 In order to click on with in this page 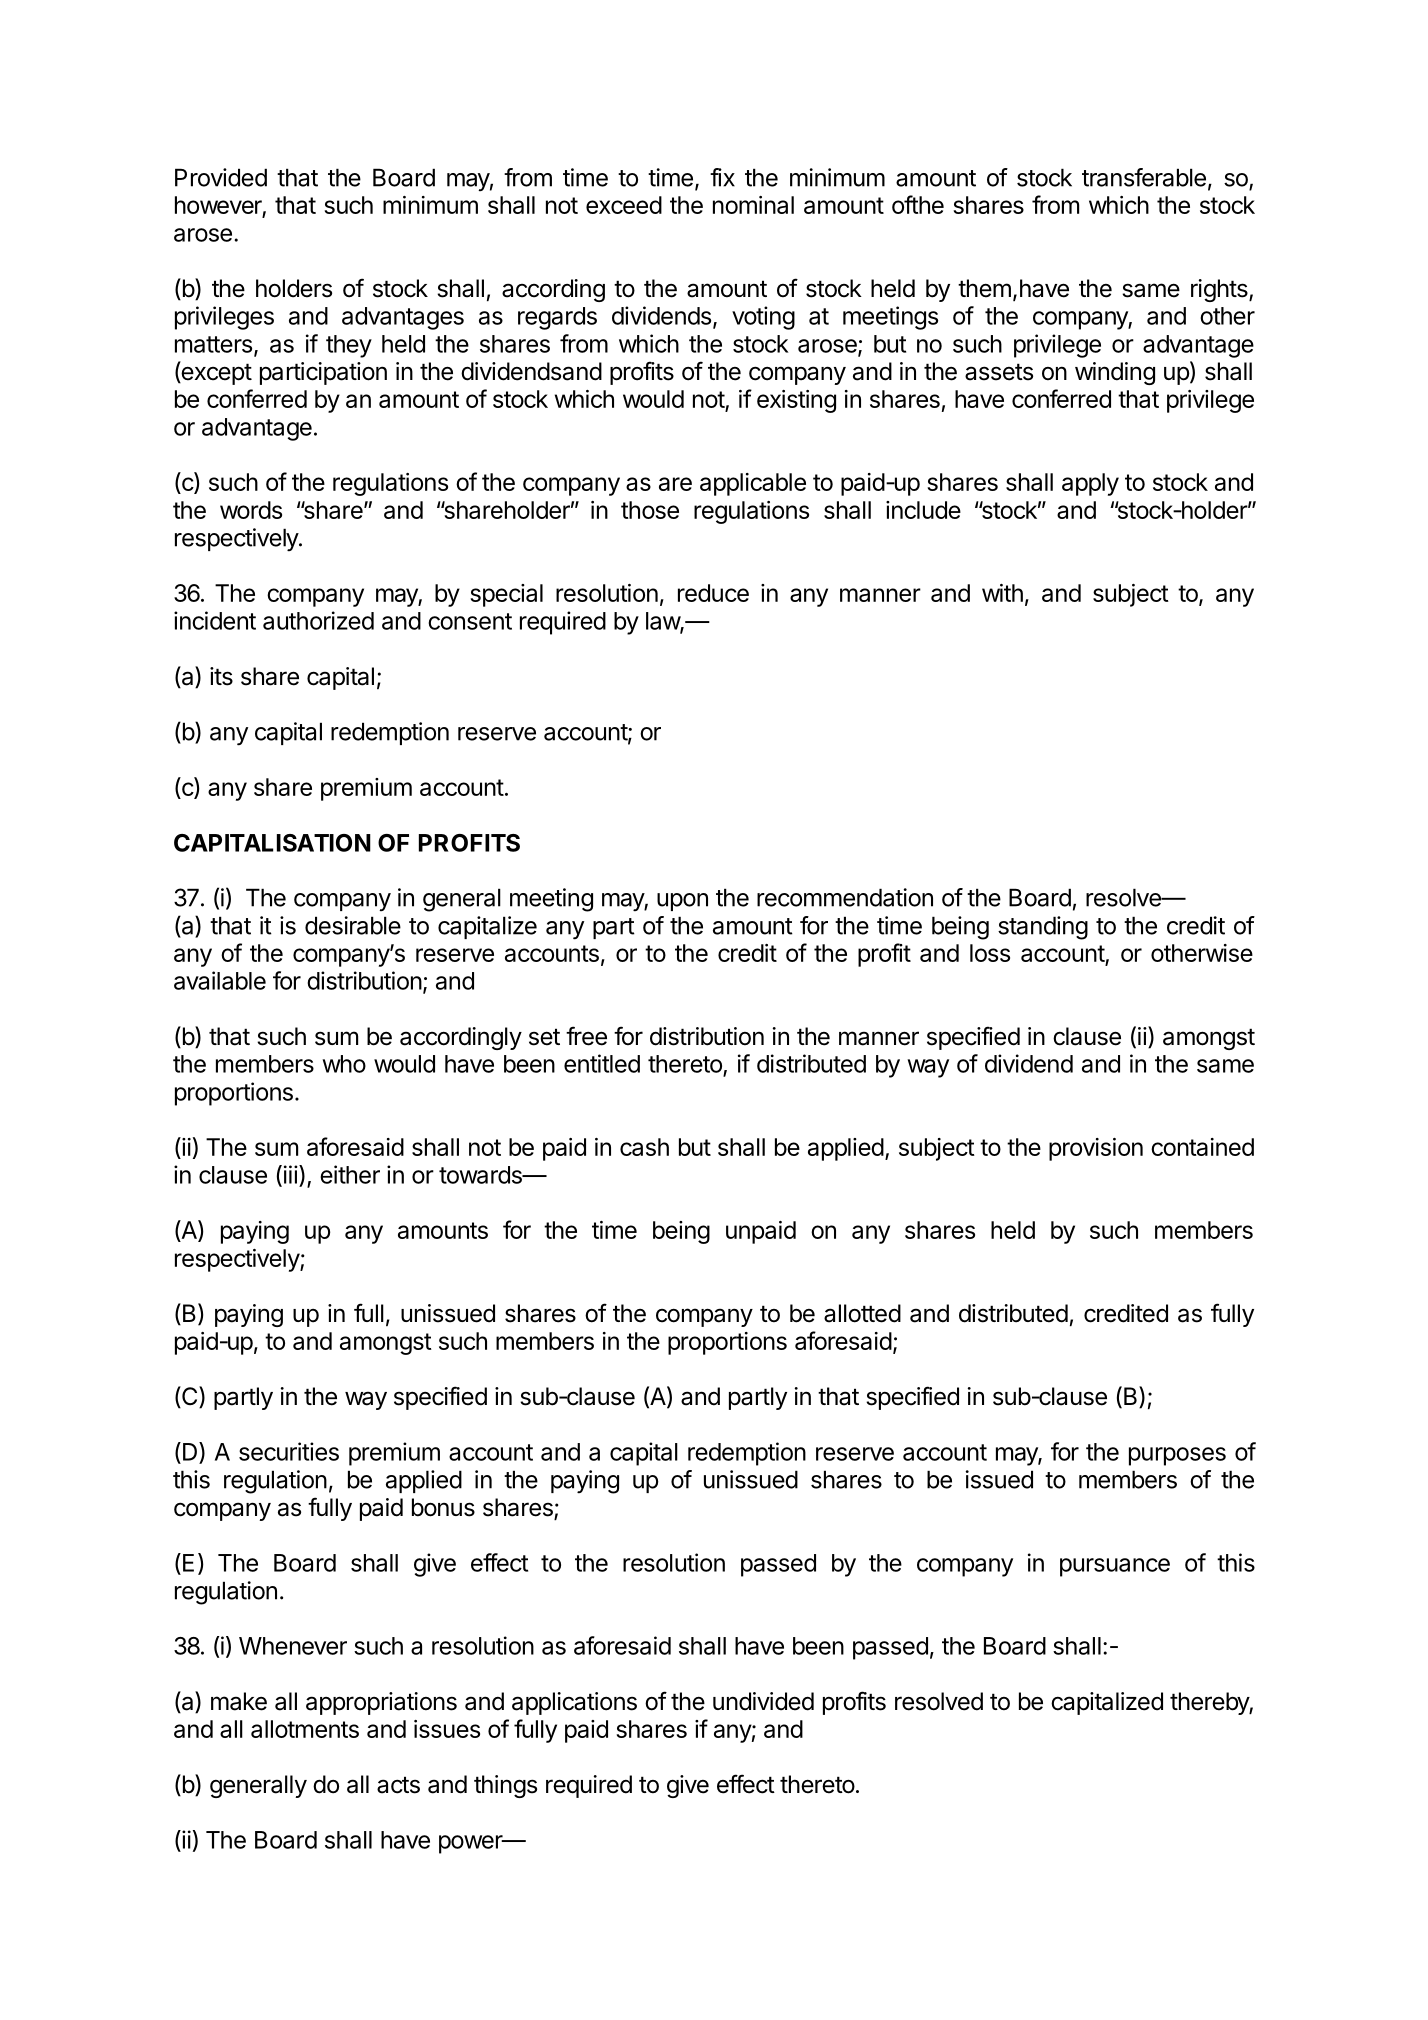, I will do `click(1002, 593)`.
